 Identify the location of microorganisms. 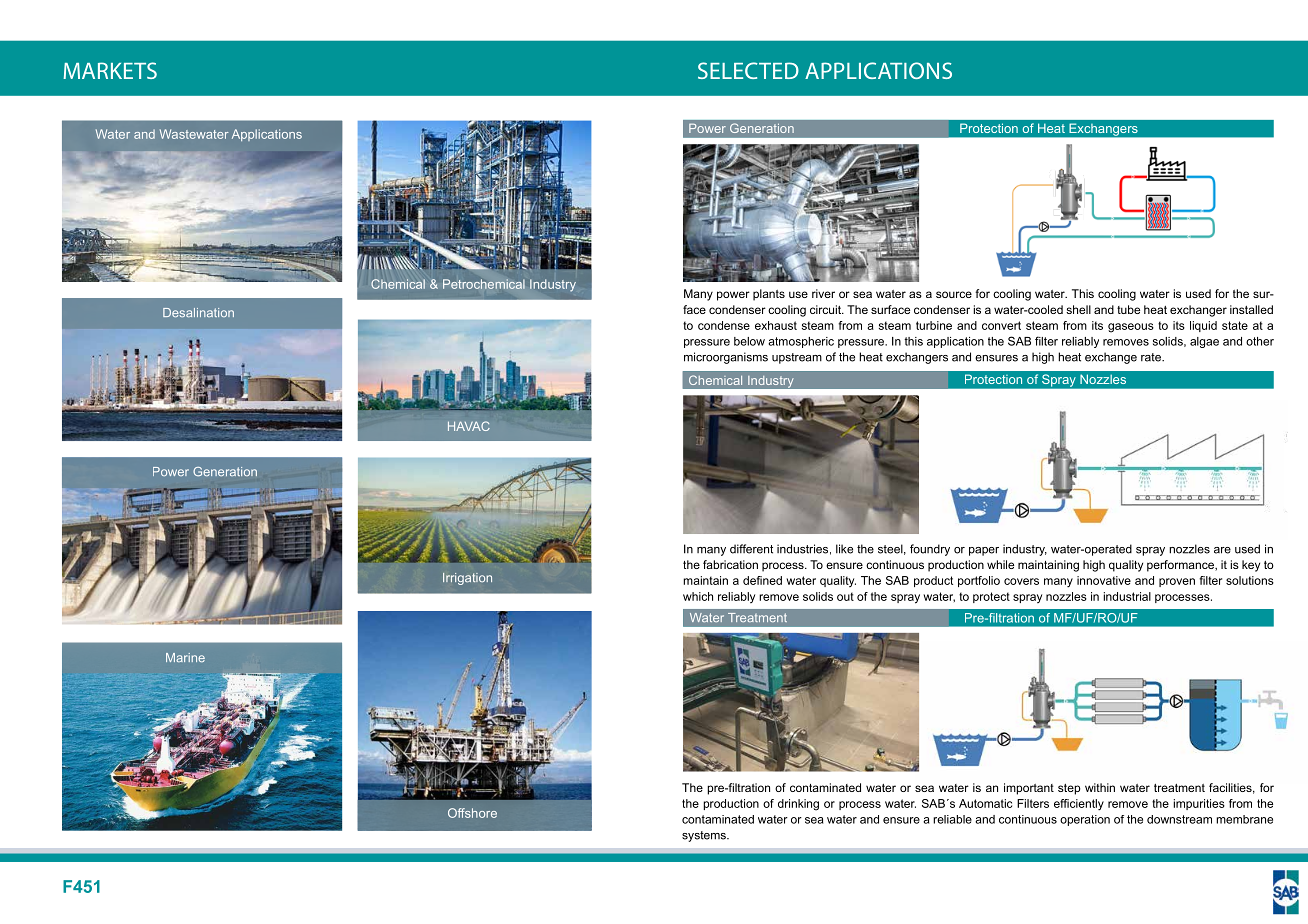
(726, 358).
